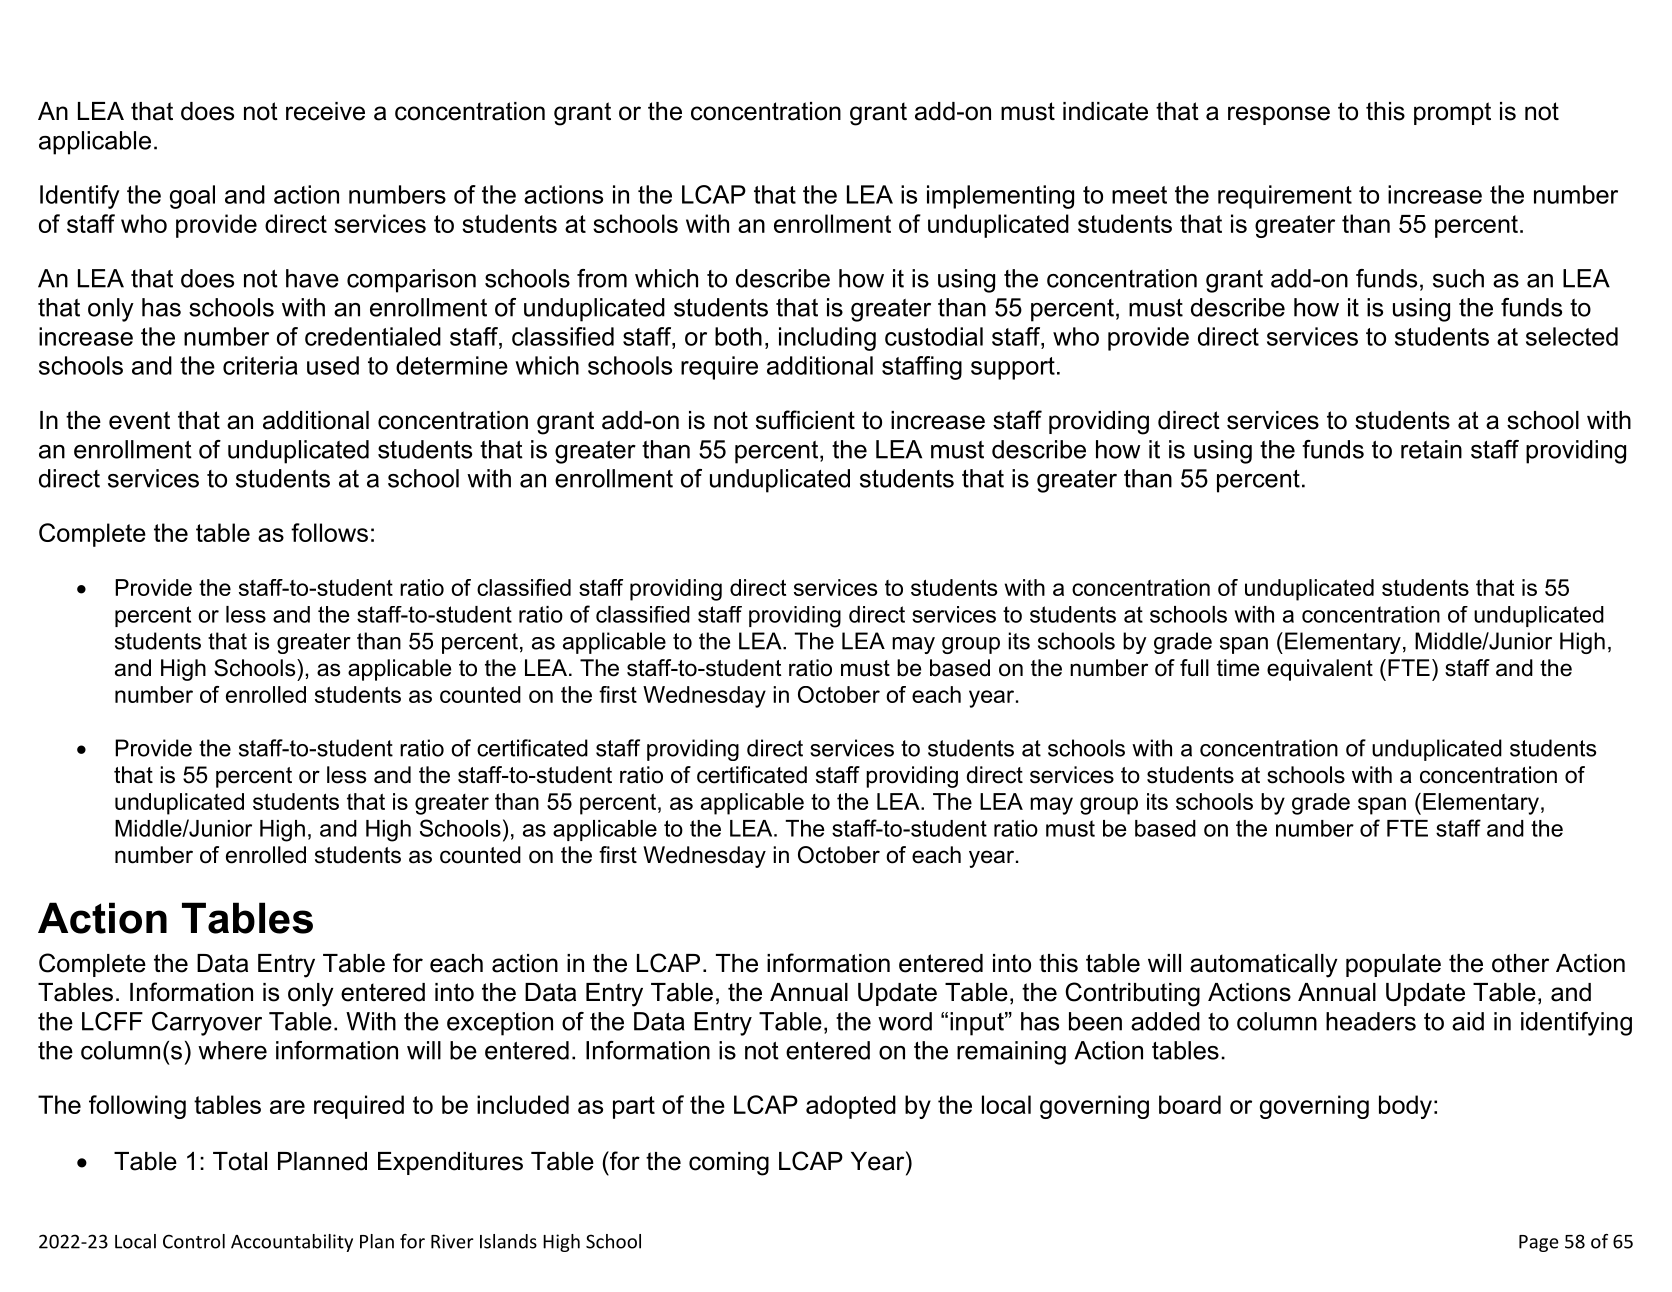  What do you see at coordinates (1452, 113) in the image?
I see `prompt` at bounding box center [1452, 113].
